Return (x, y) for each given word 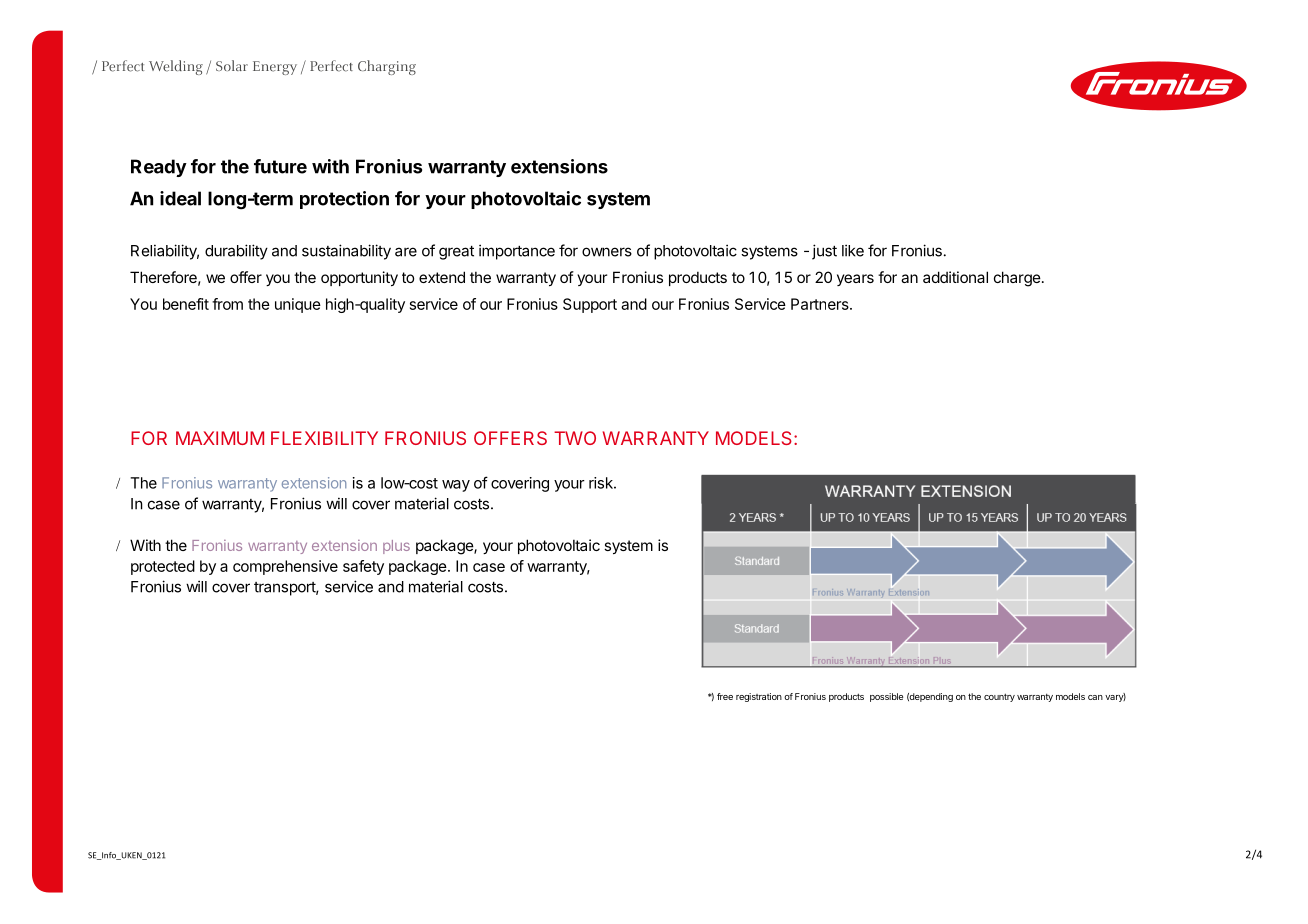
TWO (575, 438)
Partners (821, 304)
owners (607, 252)
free (725, 696)
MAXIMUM (220, 438)
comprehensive (285, 567)
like (853, 250)
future (280, 166)
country (999, 697)
